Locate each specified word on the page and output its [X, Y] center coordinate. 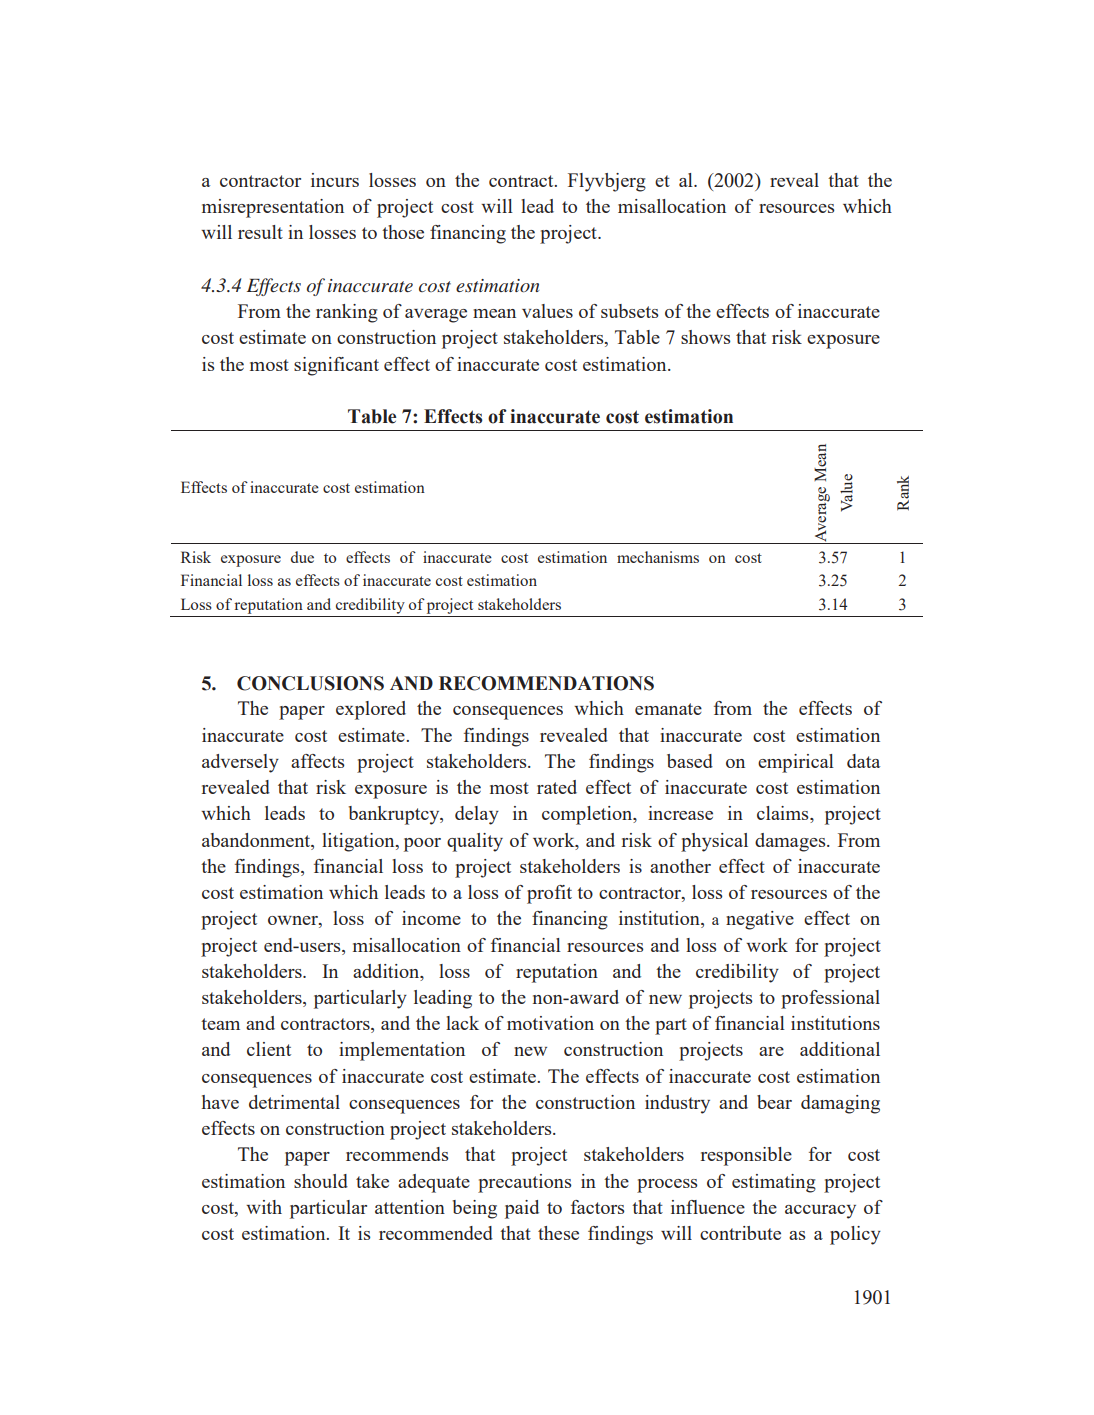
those [403, 232]
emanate [668, 709]
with [264, 1207]
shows [706, 337]
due [302, 557]
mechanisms [658, 557]
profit [549, 894]
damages [791, 842]
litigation [359, 842]
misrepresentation [273, 208]
